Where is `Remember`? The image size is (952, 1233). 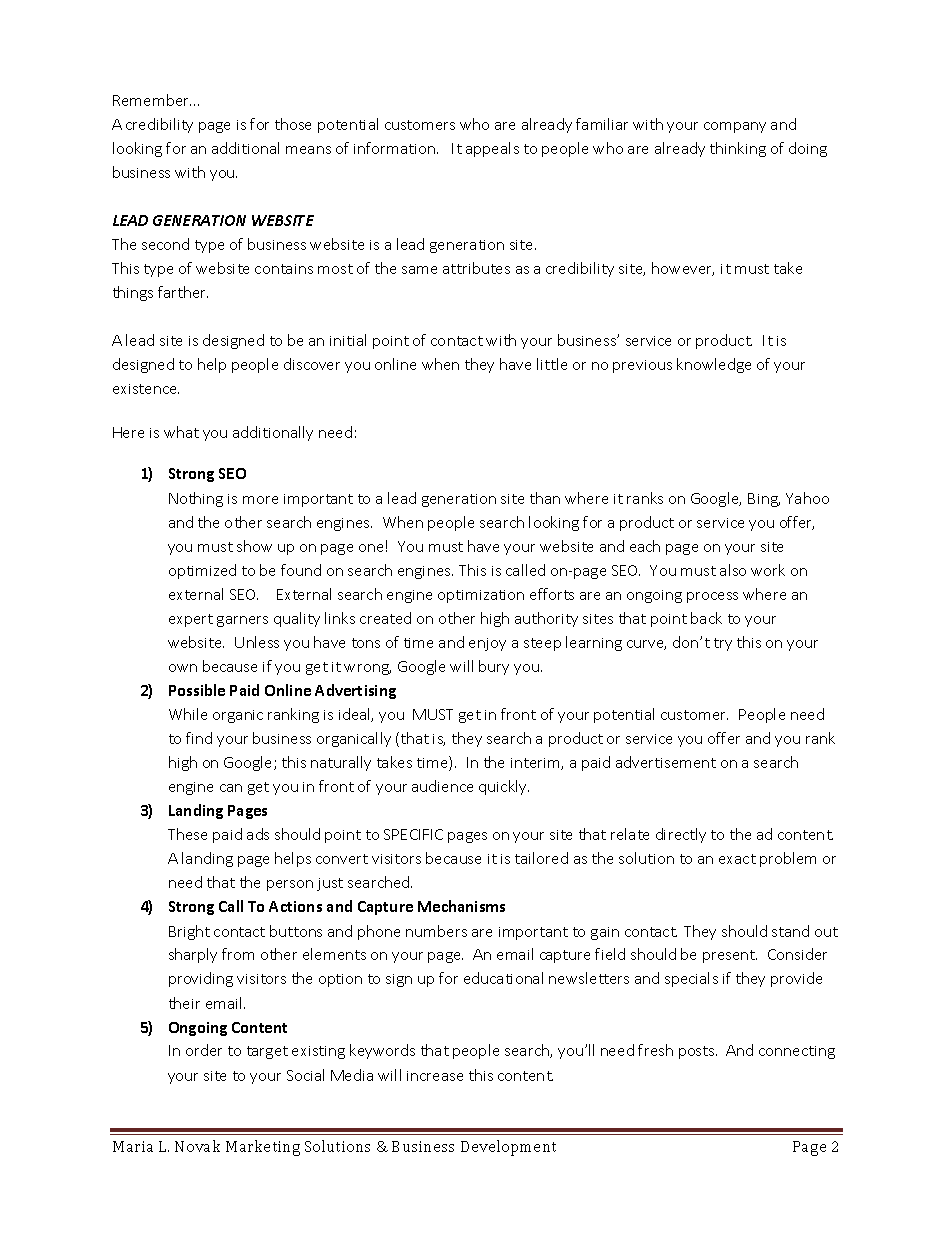 Remember is located at coordinates (152, 100).
